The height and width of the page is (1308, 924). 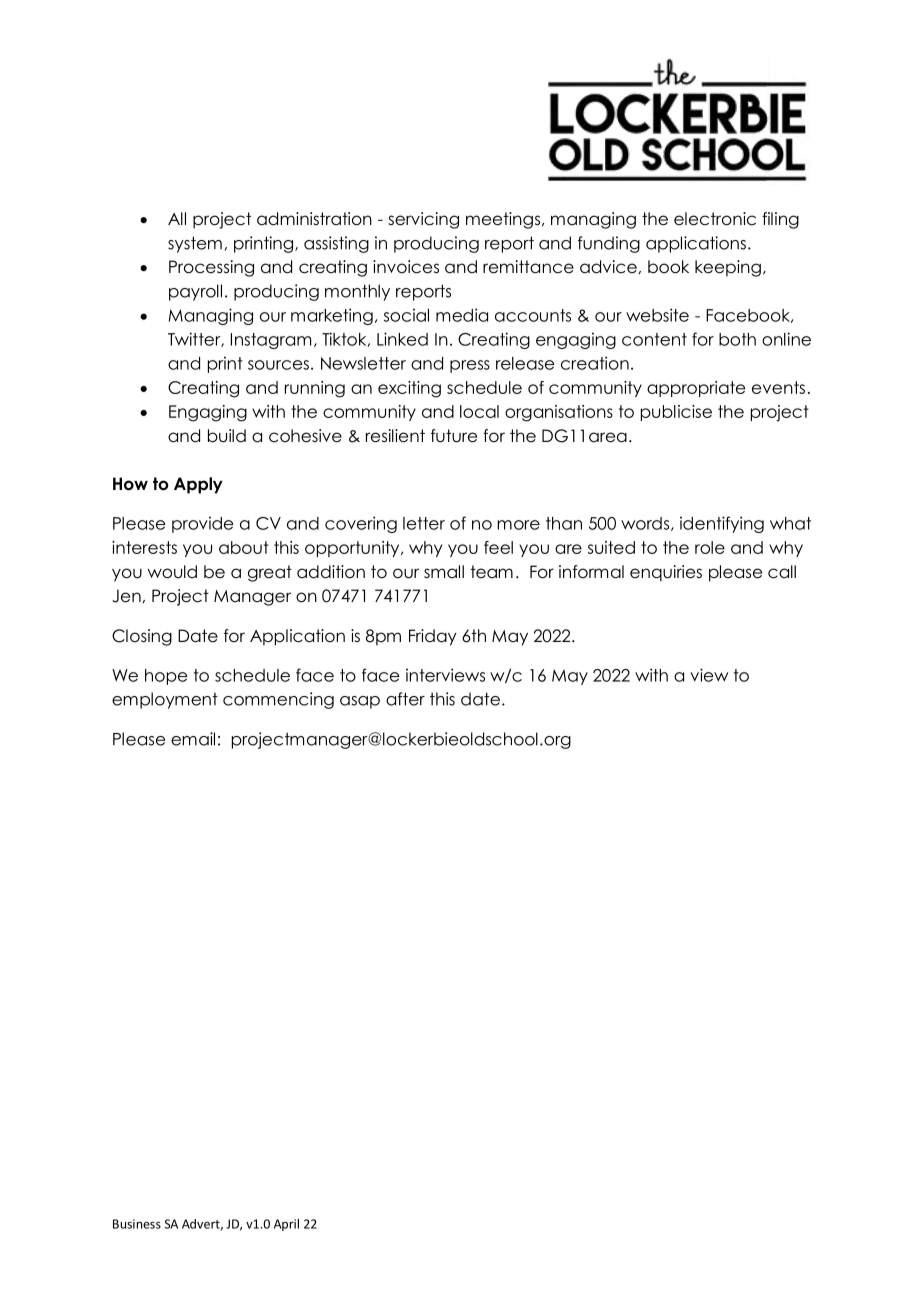 I want to click on would, so click(x=172, y=572).
